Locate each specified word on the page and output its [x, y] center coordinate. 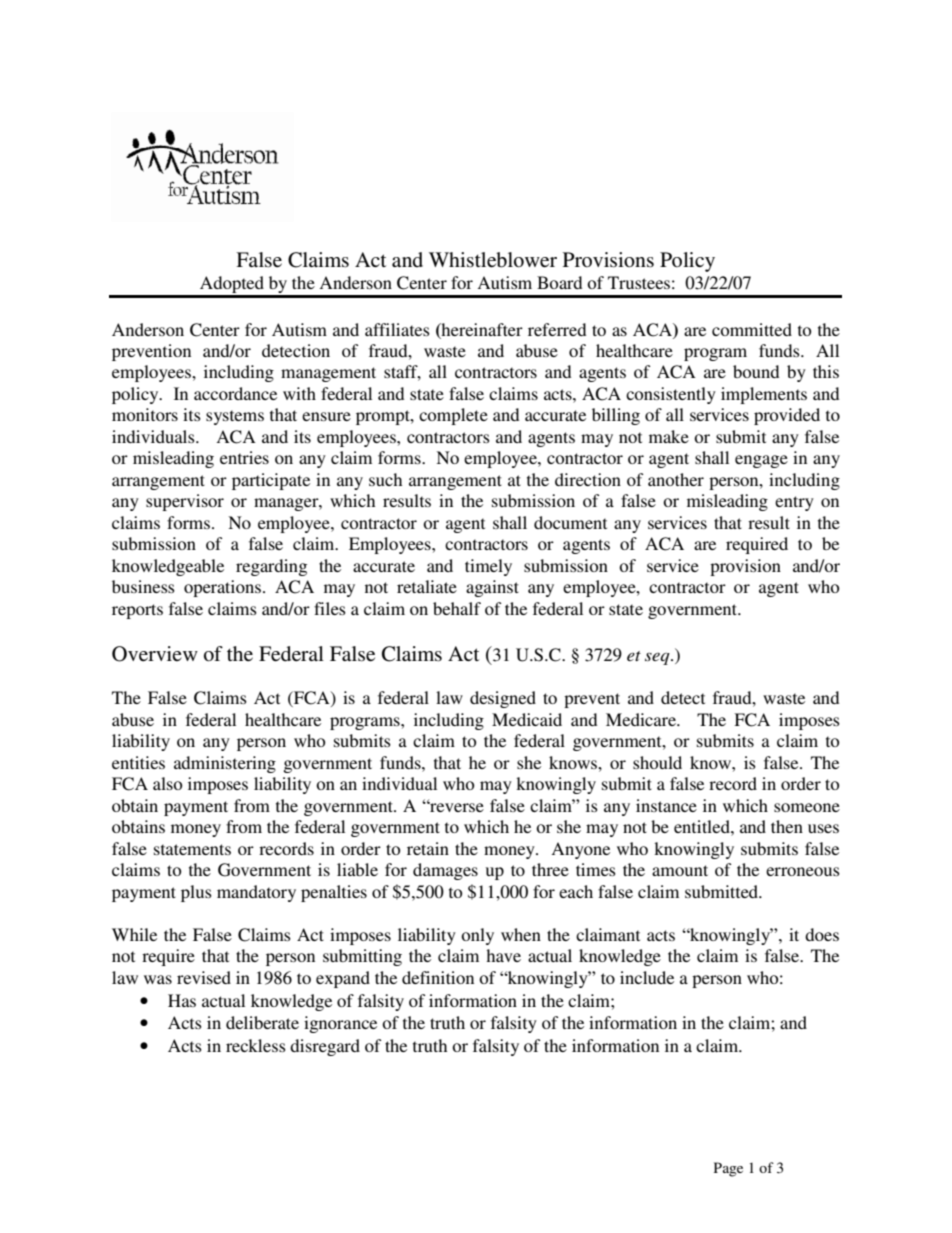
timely [488, 567]
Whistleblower [493, 260]
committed [752, 329]
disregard [325, 1047]
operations [222, 588]
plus [196, 893]
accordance [235, 393]
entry [794, 503]
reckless [256, 1045]
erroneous [803, 871]
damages [445, 871]
